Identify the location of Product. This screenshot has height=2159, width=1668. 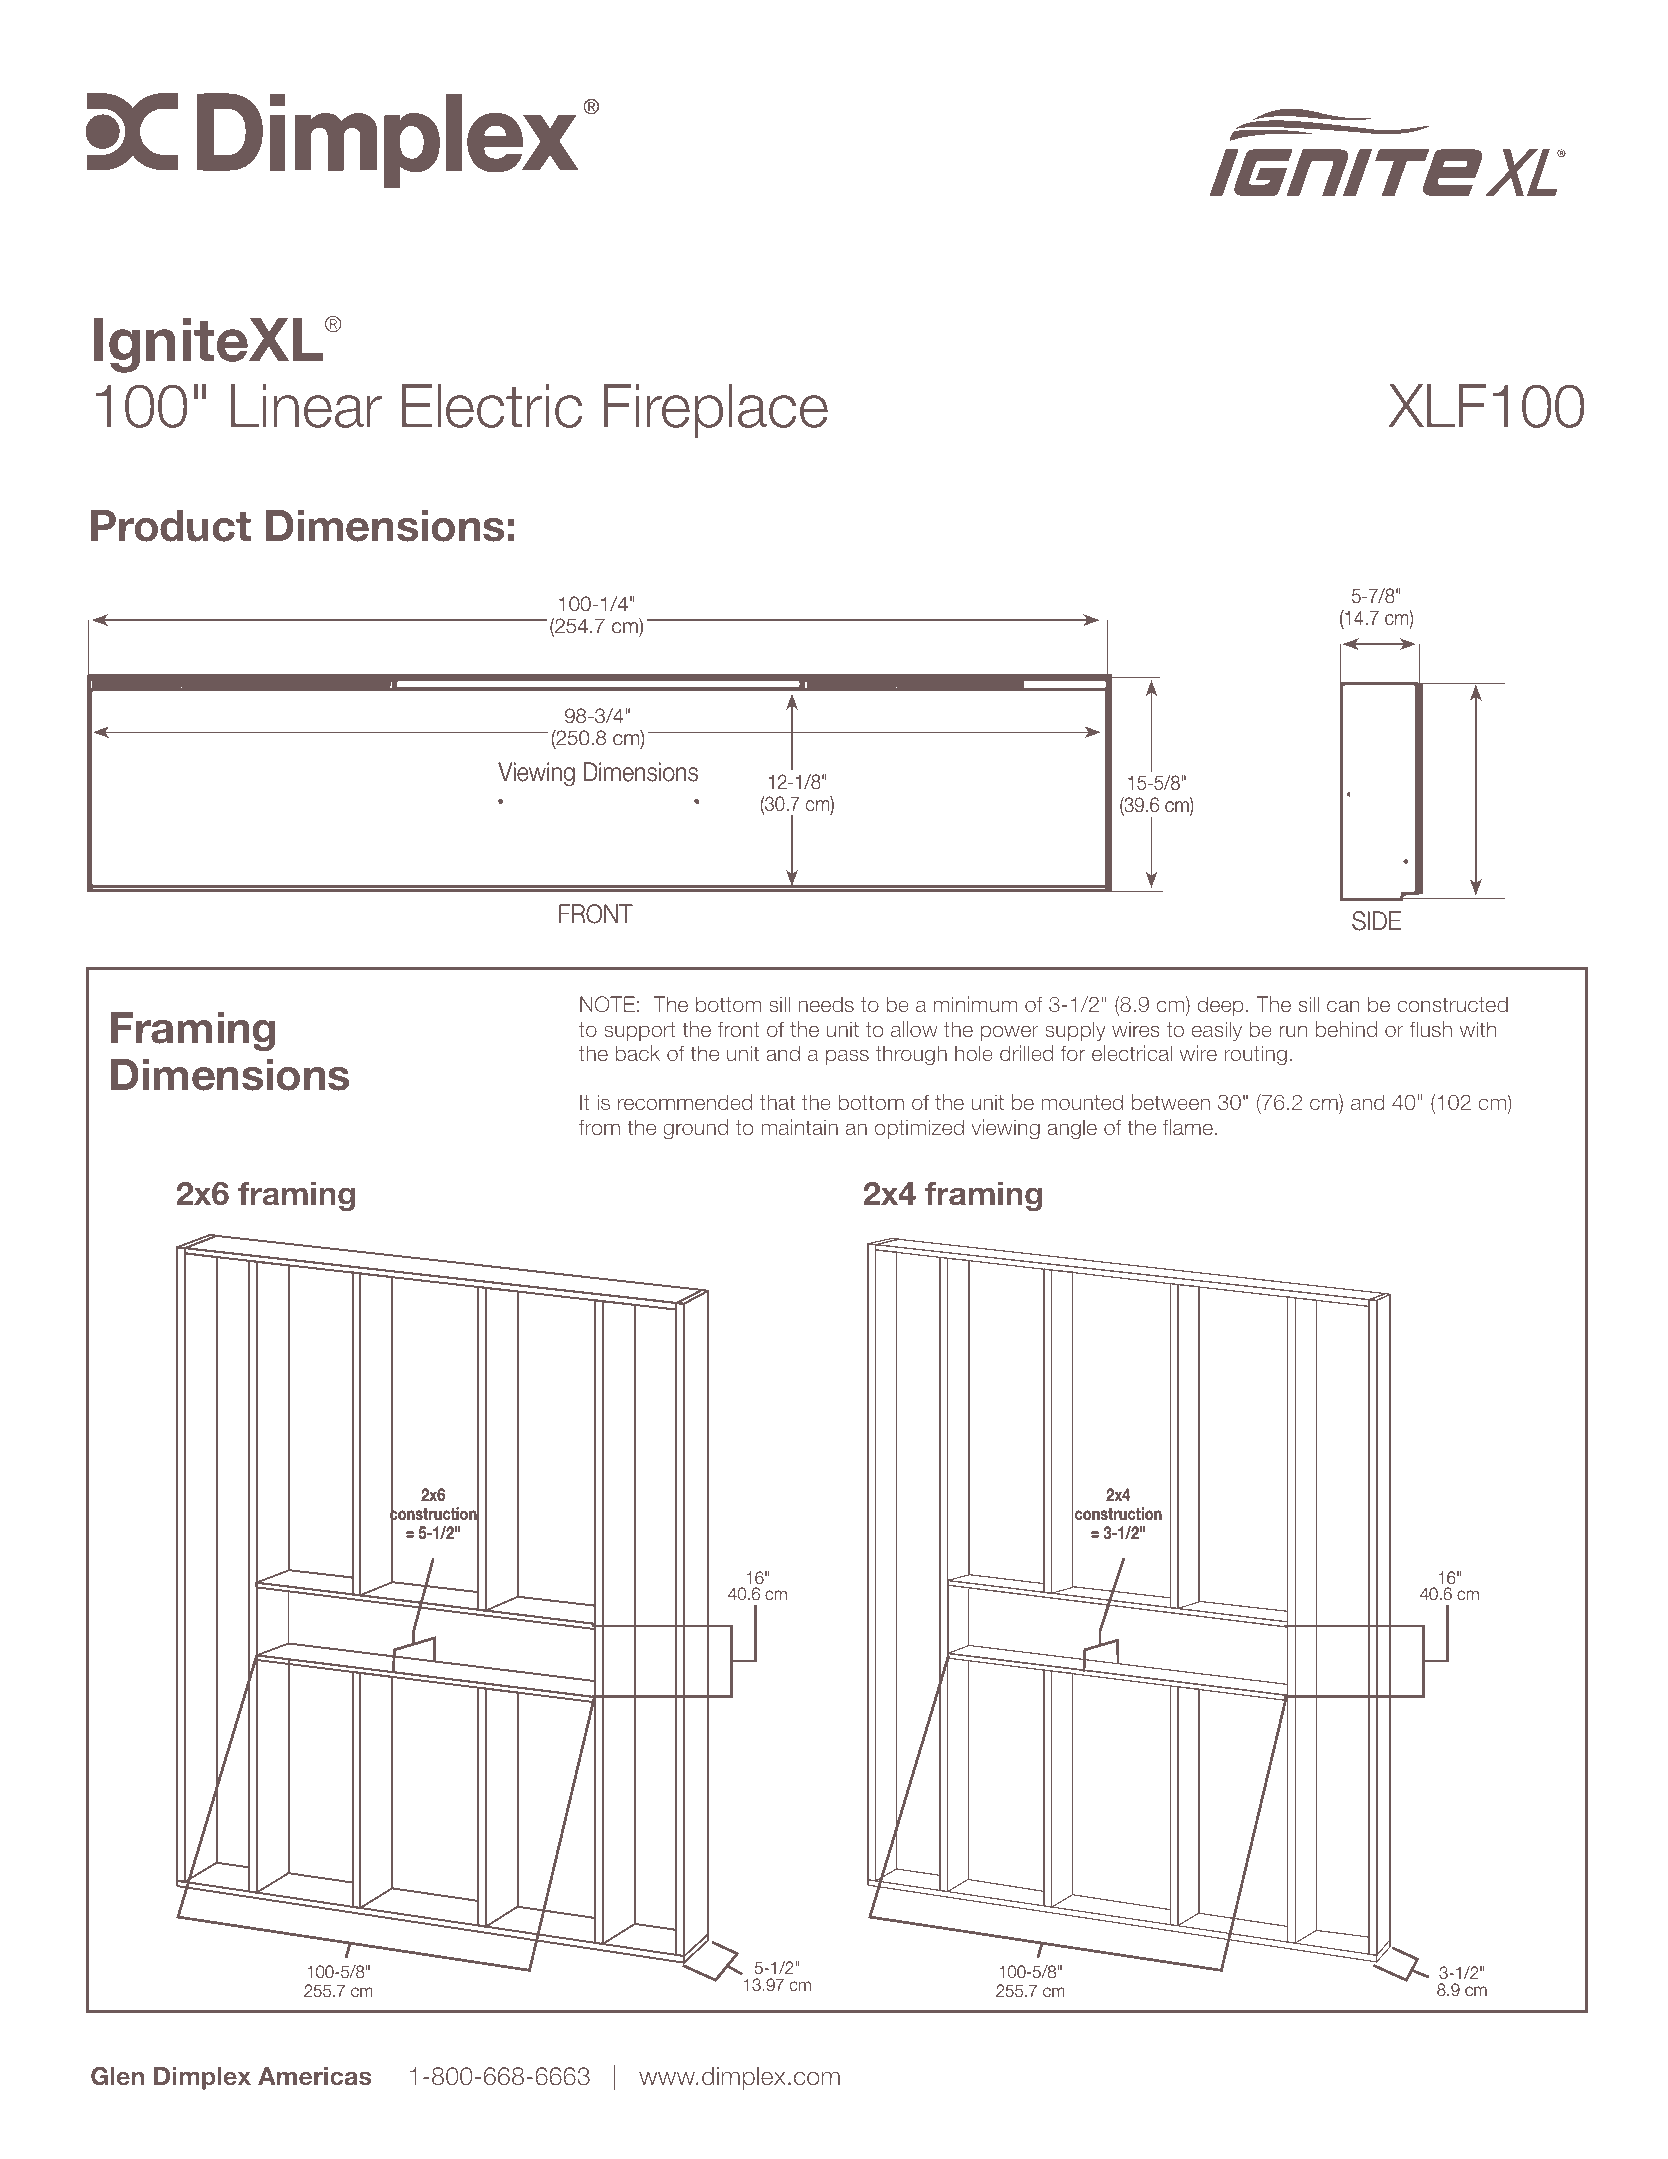
(171, 526).
